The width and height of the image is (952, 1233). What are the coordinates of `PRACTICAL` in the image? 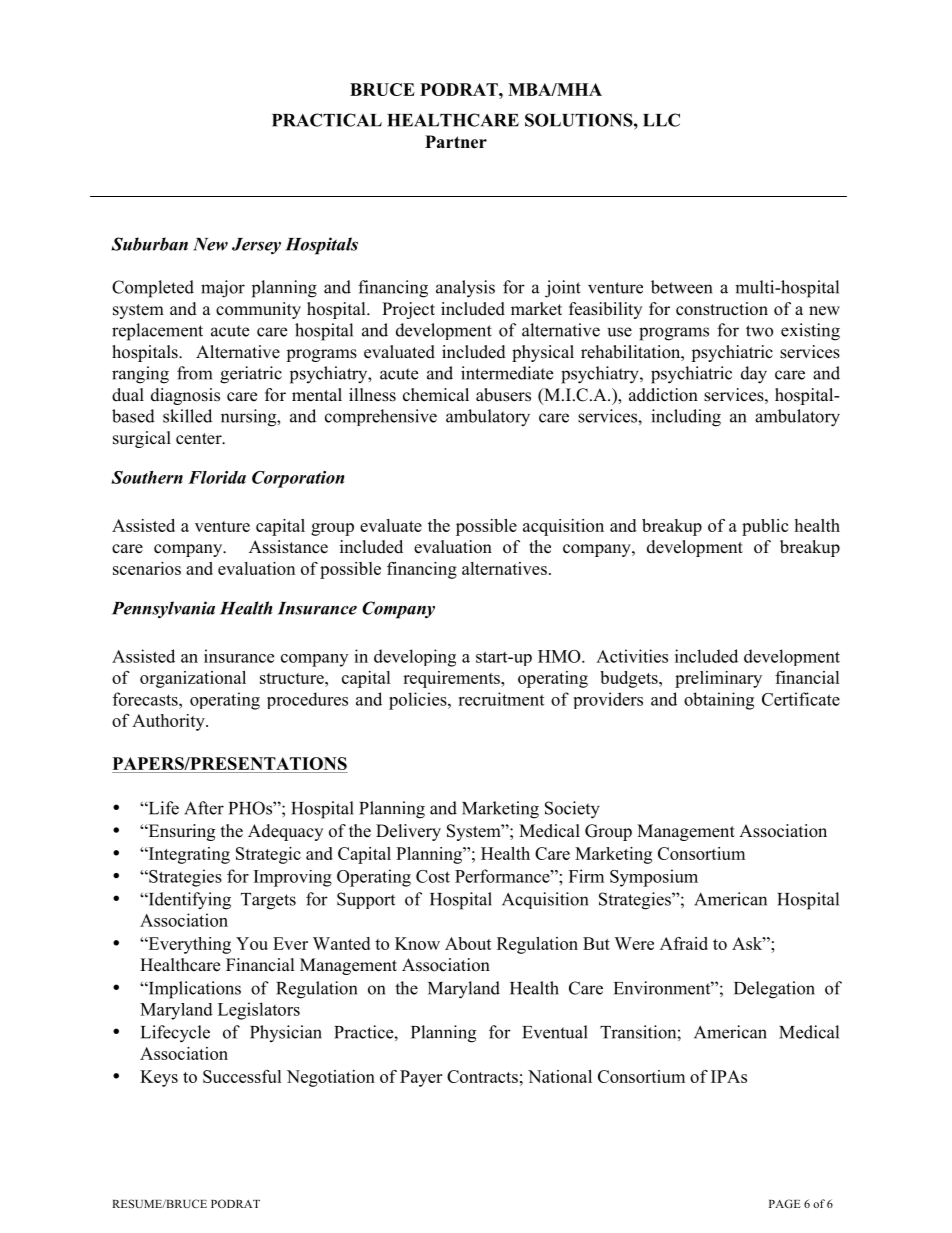 It's located at (327, 120).
